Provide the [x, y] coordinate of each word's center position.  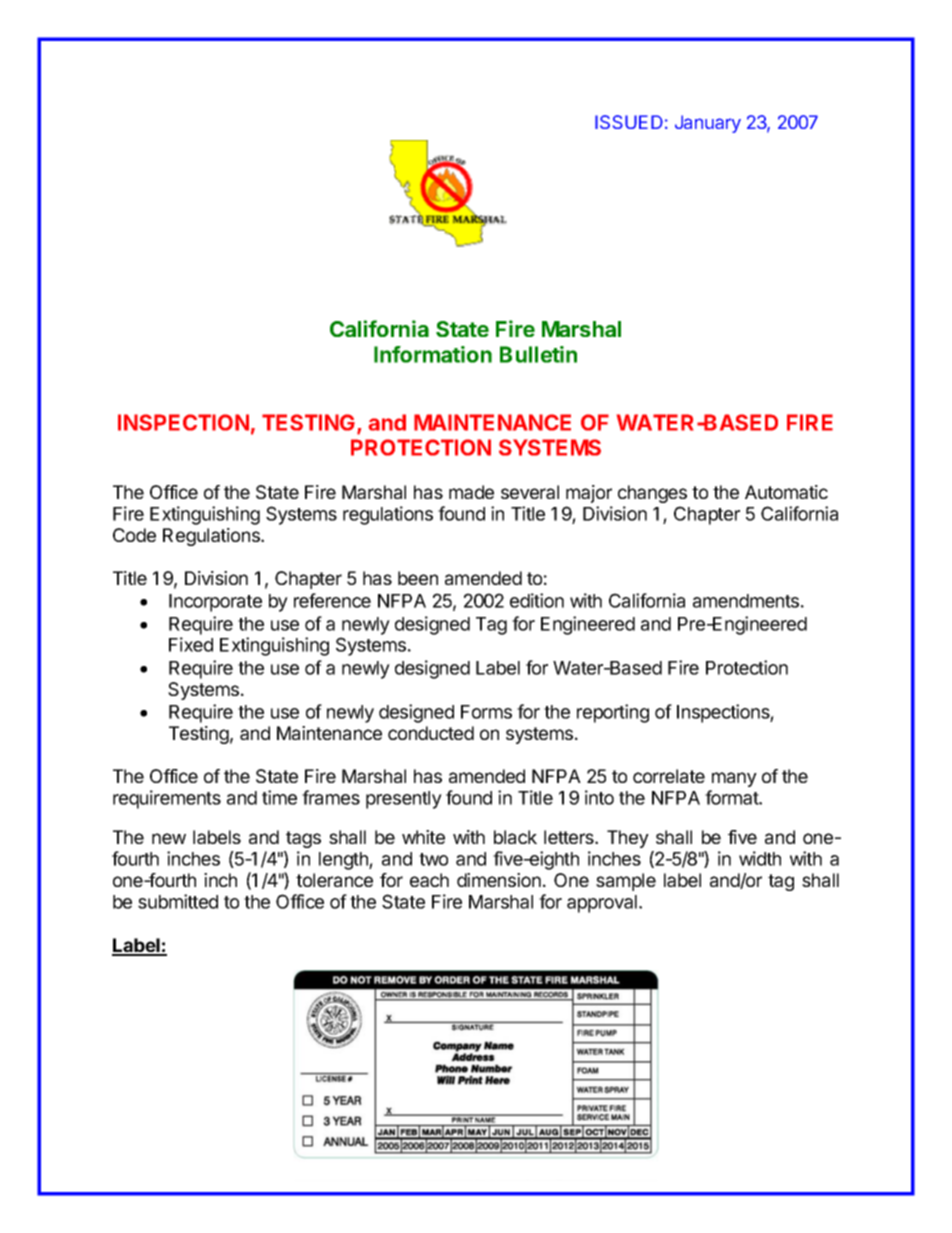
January [708, 124]
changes [652, 494]
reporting [613, 713]
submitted [178, 901]
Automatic [786, 492]
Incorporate [215, 603]
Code [134, 535]
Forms [486, 712]
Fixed [191, 644]
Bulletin [538, 354]
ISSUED [629, 122]
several [530, 492]
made [471, 492]
